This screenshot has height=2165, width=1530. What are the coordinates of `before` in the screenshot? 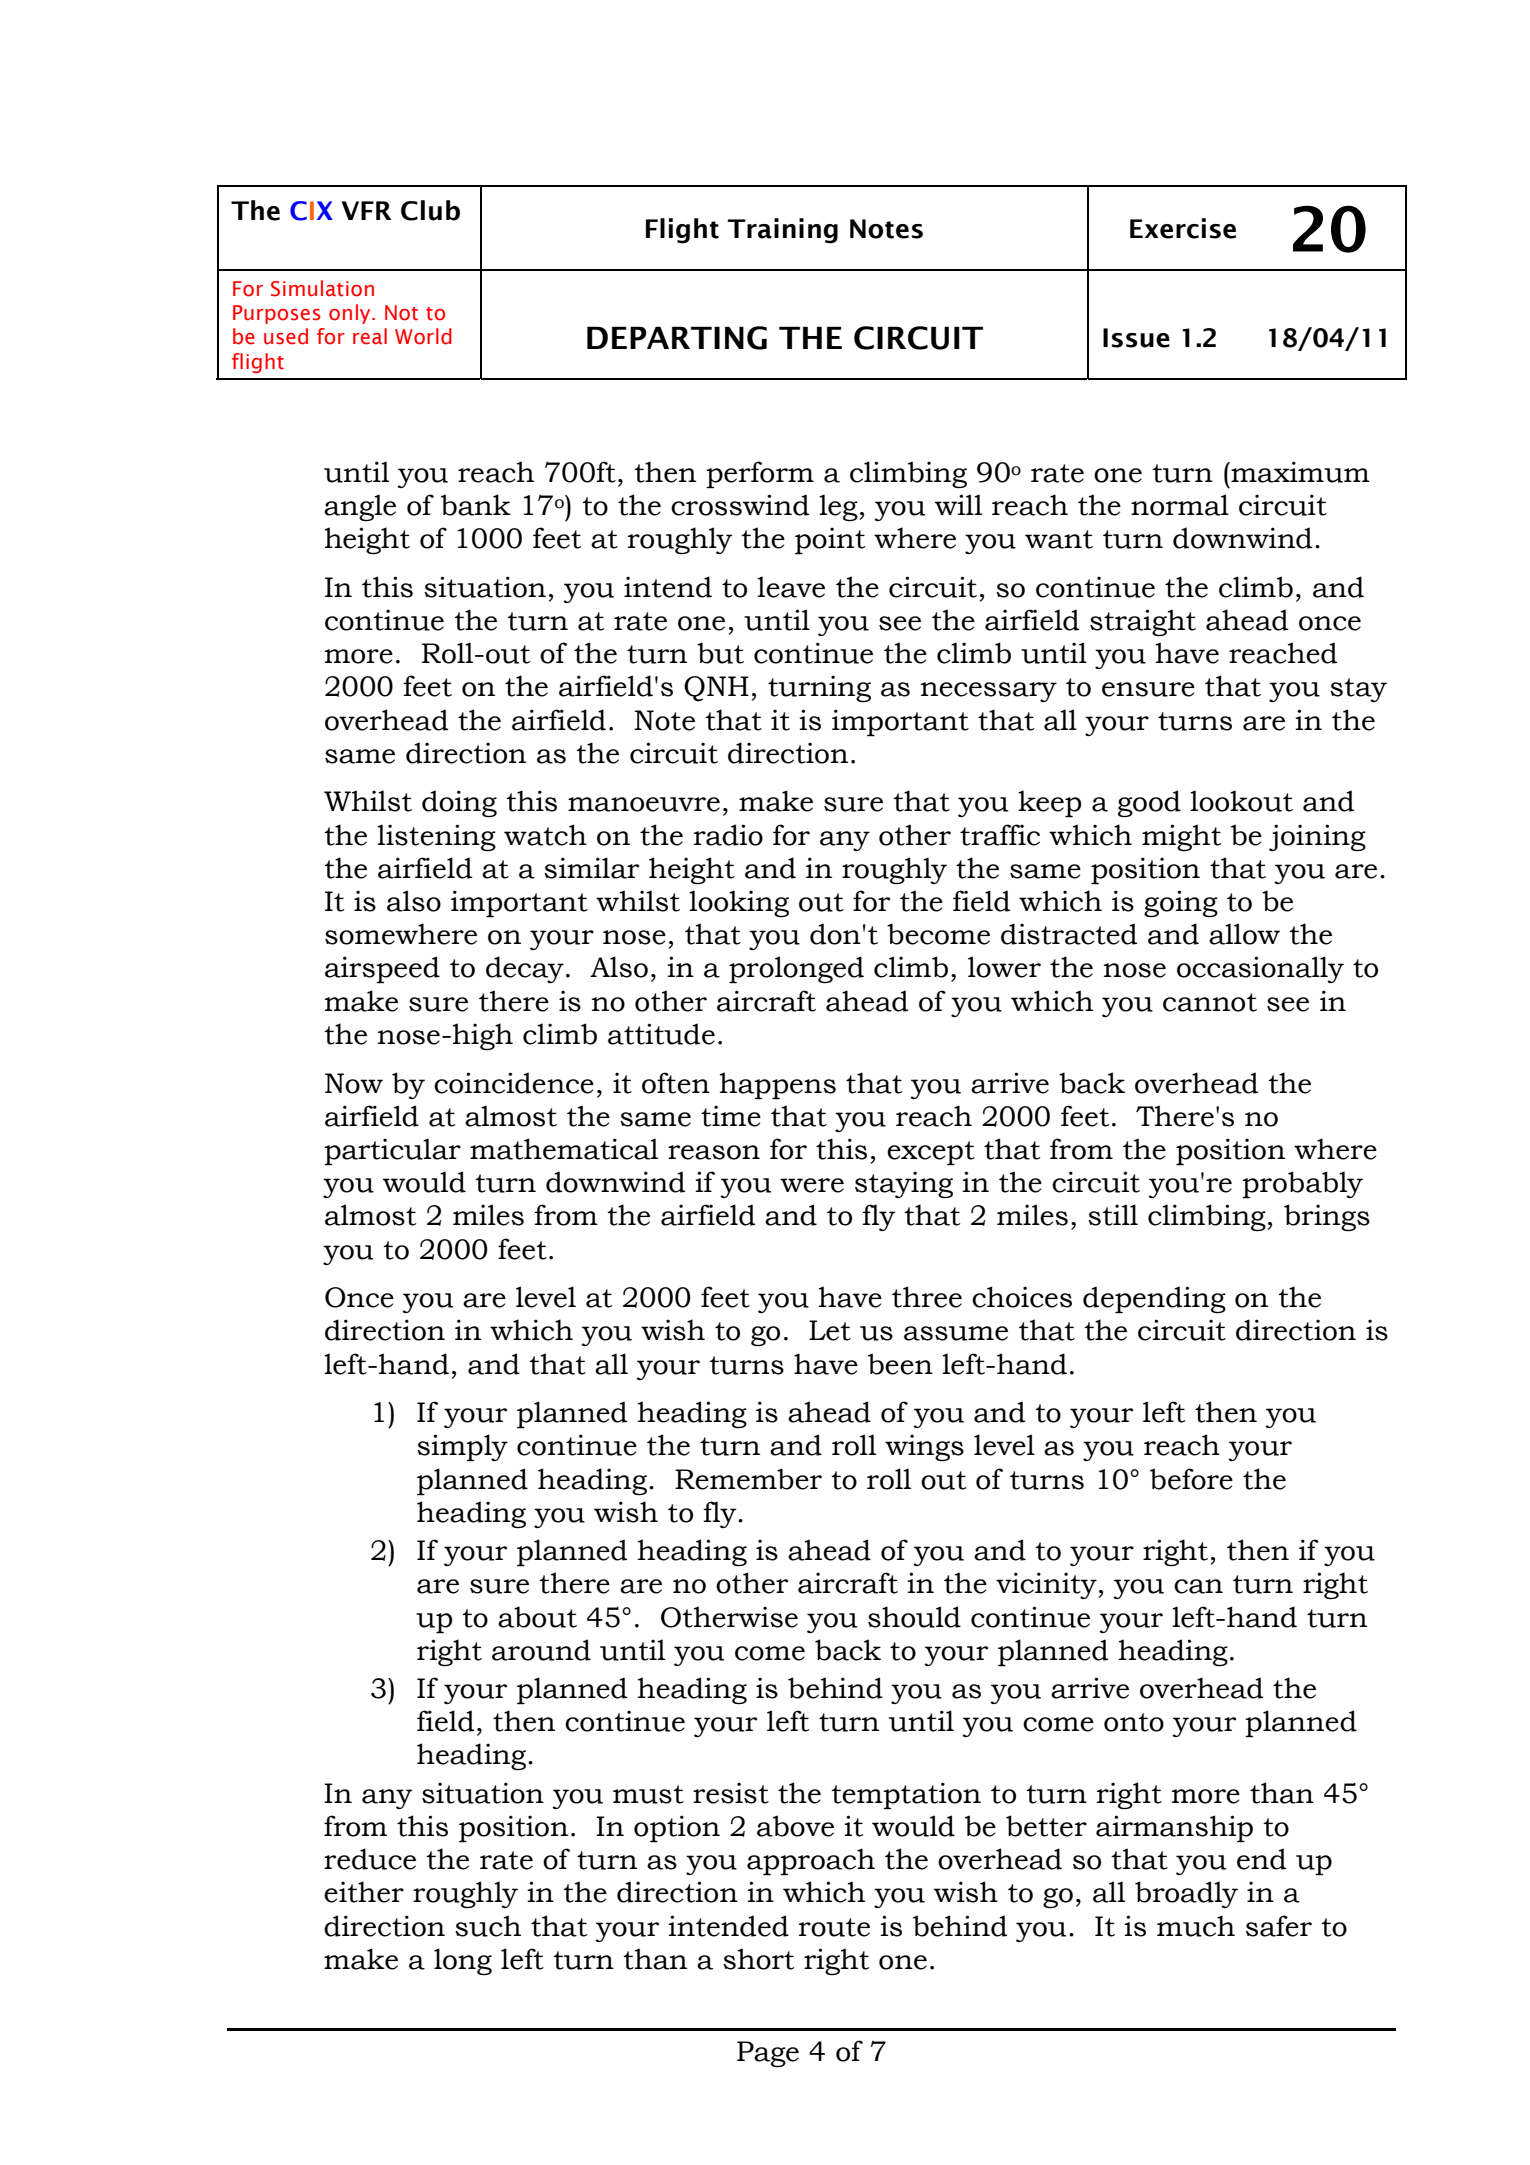 It's located at (1191, 1479).
